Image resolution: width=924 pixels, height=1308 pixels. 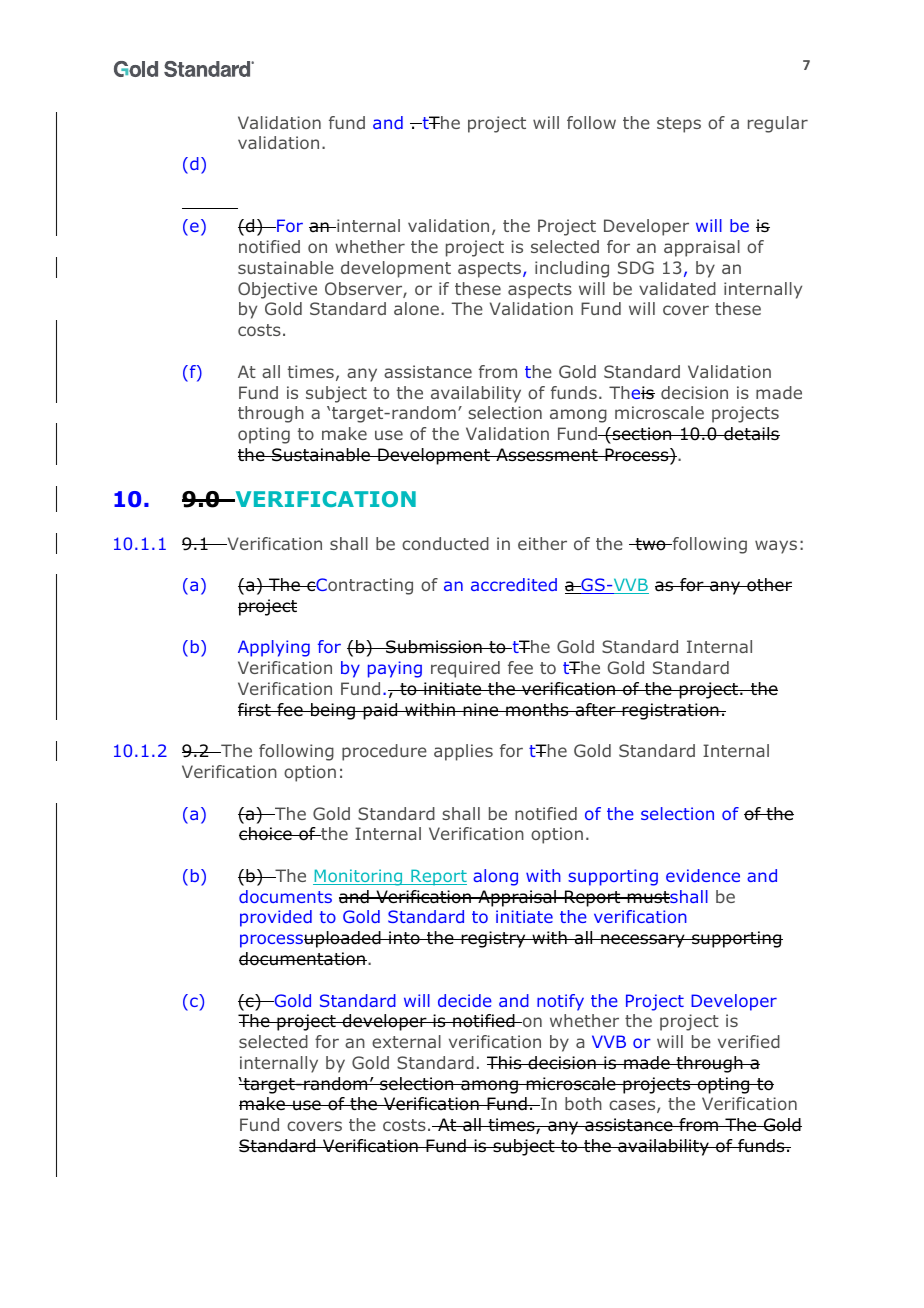 I want to click on steps, so click(x=679, y=125).
